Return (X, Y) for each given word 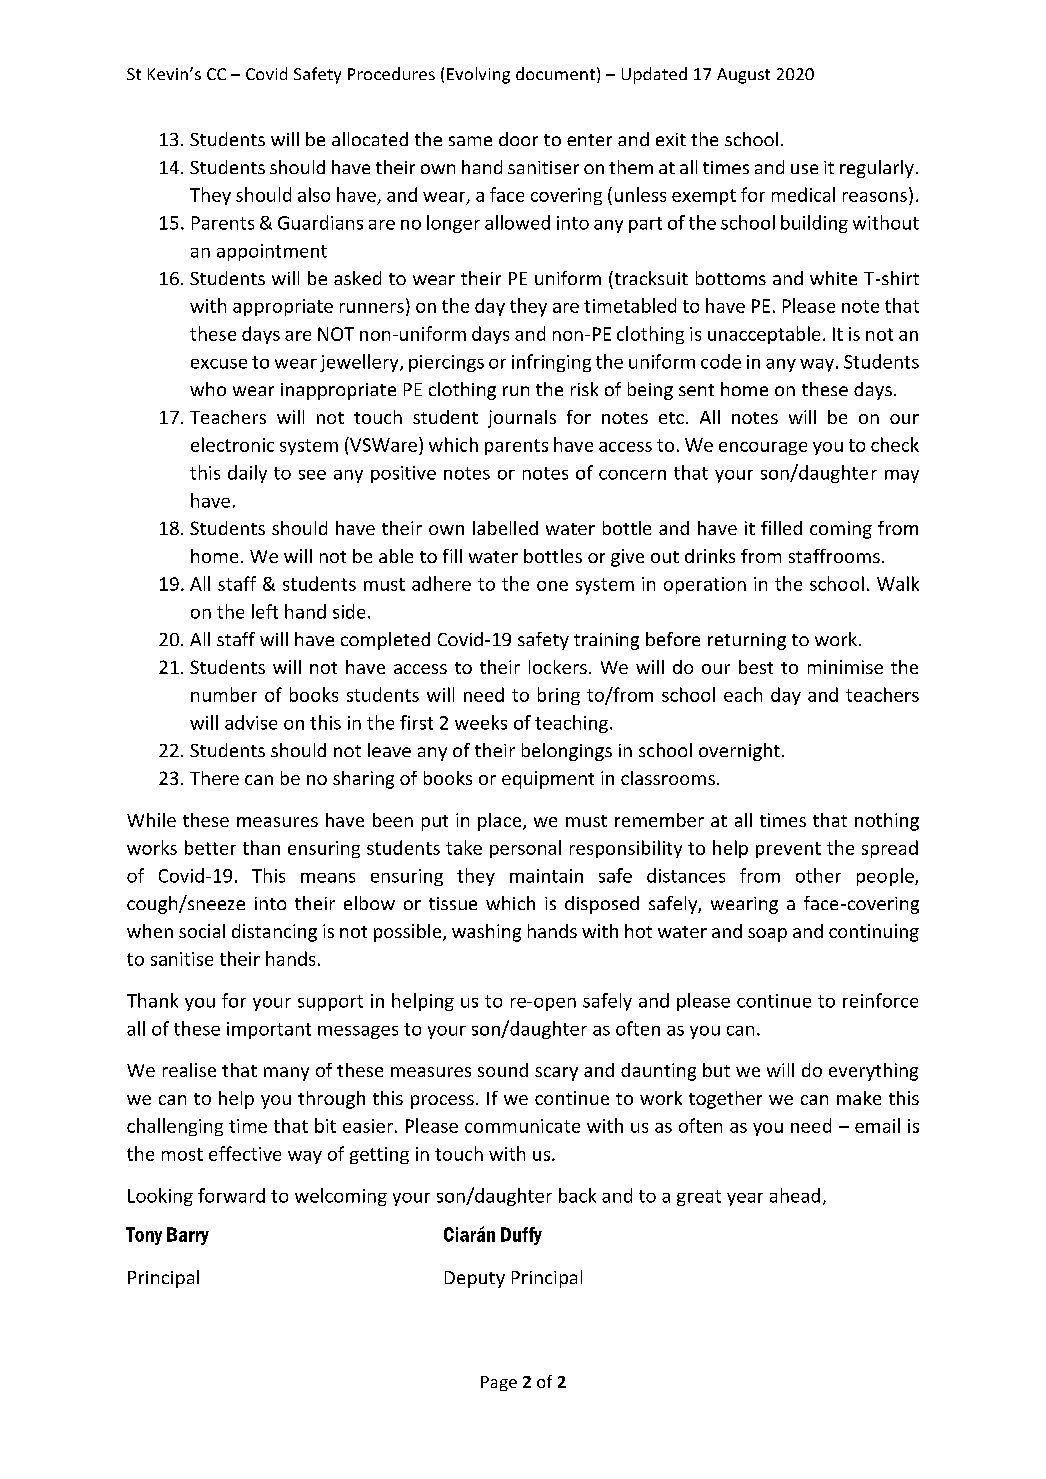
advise (251, 722)
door (518, 139)
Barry (188, 1236)
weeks (481, 722)
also (314, 194)
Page (499, 1383)
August (743, 76)
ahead (795, 1195)
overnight (739, 752)
